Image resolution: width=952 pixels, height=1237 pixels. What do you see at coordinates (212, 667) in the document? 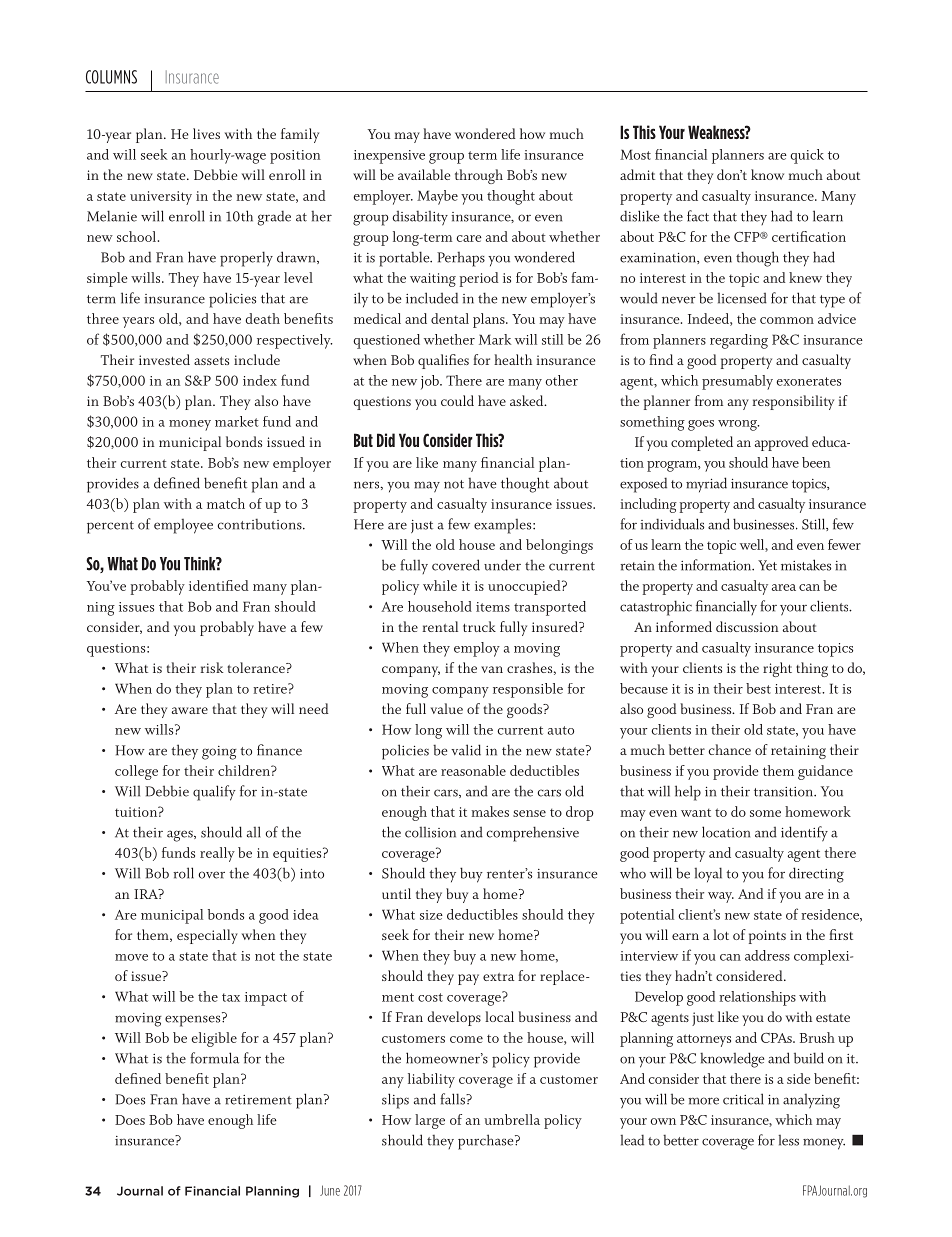
I see `risk` at bounding box center [212, 667].
